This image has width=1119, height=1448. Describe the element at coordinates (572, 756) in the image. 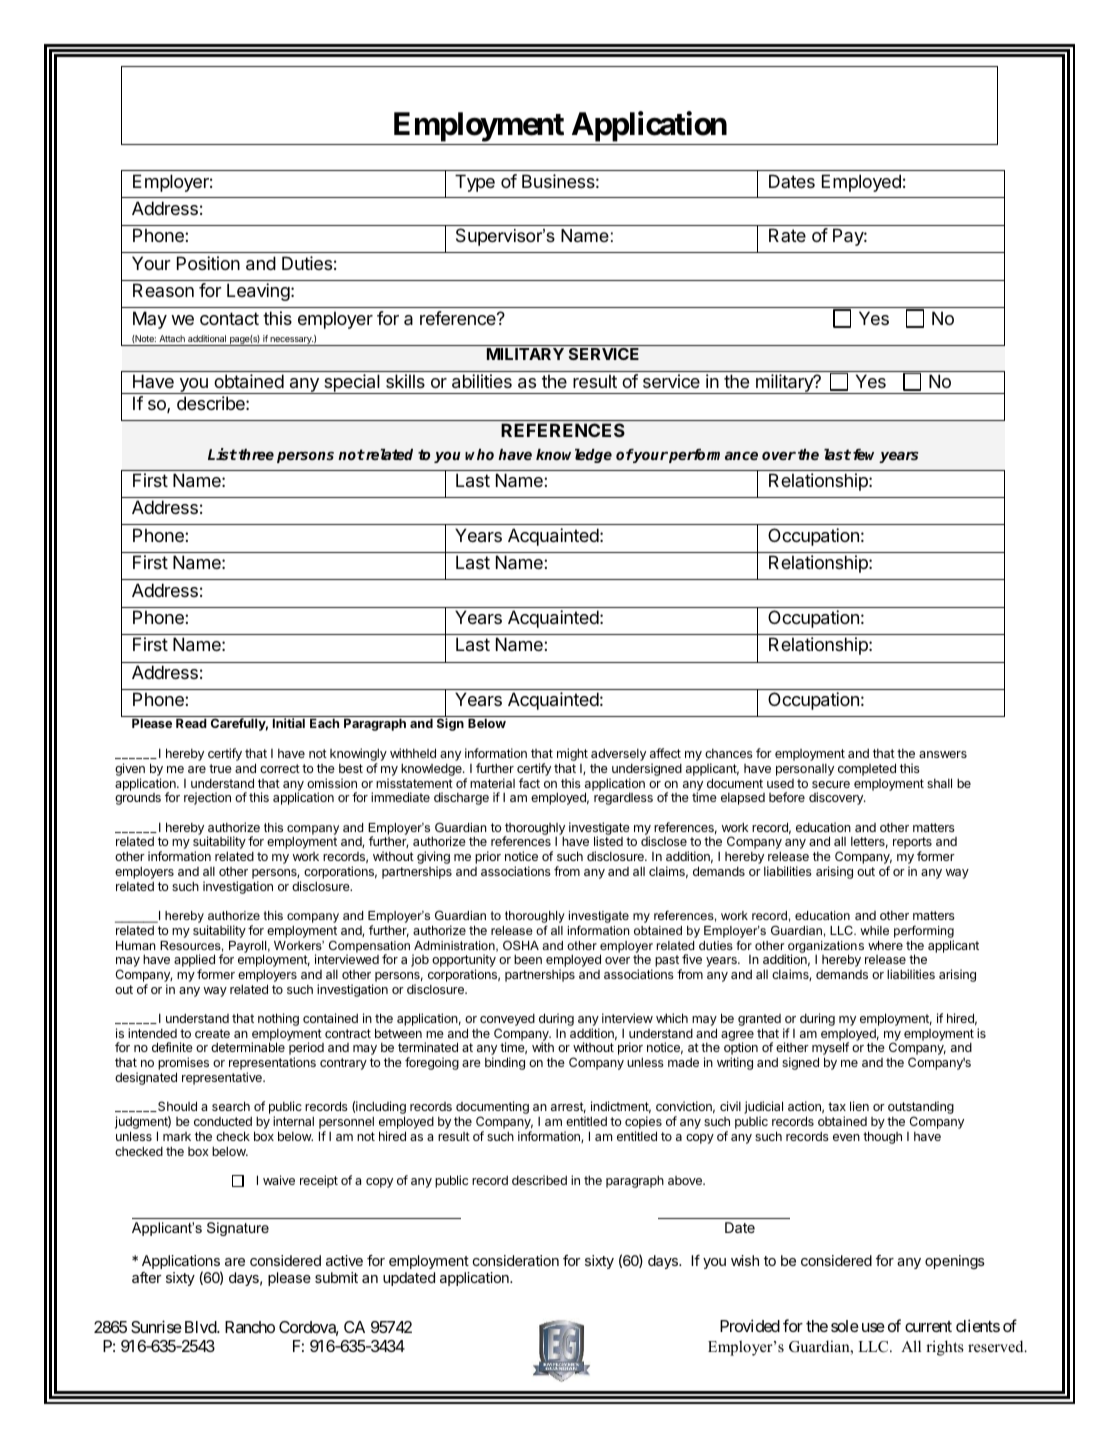

I see `might` at that location.
